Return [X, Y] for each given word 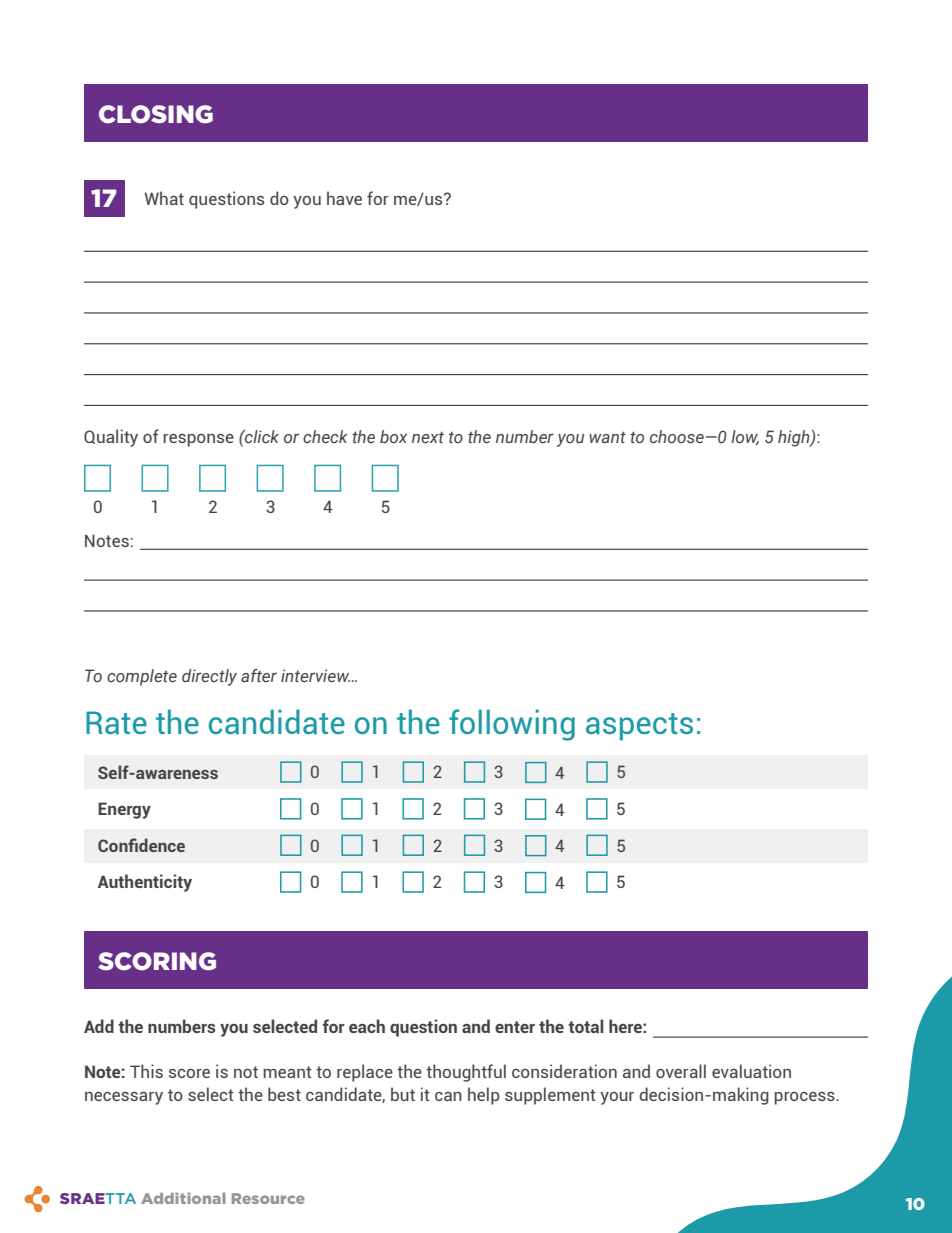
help [484, 1096]
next [428, 437]
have [344, 198]
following [512, 725]
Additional [183, 1198]
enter [515, 1027]
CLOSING [156, 114]
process [806, 1098]
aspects [639, 727]
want [607, 438]
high [795, 438]
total [586, 1026]
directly [209, 677]
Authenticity [145, 883]
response [199, 440]
